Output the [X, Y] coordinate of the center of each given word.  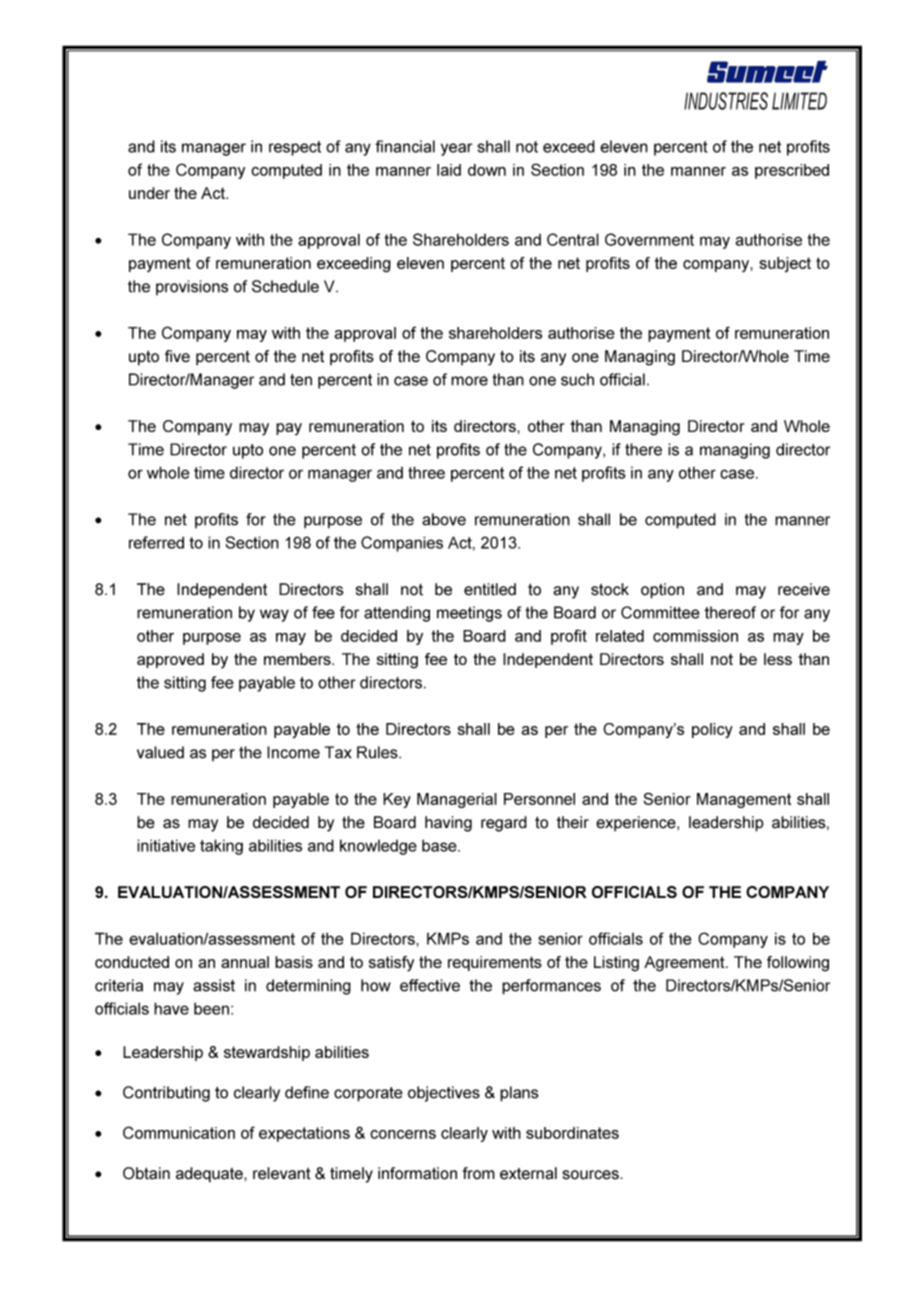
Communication [179, 1132]
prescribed [792, 171]
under [149, 193]
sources [592, 1175]
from [479, 1173]
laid [449, 170]
